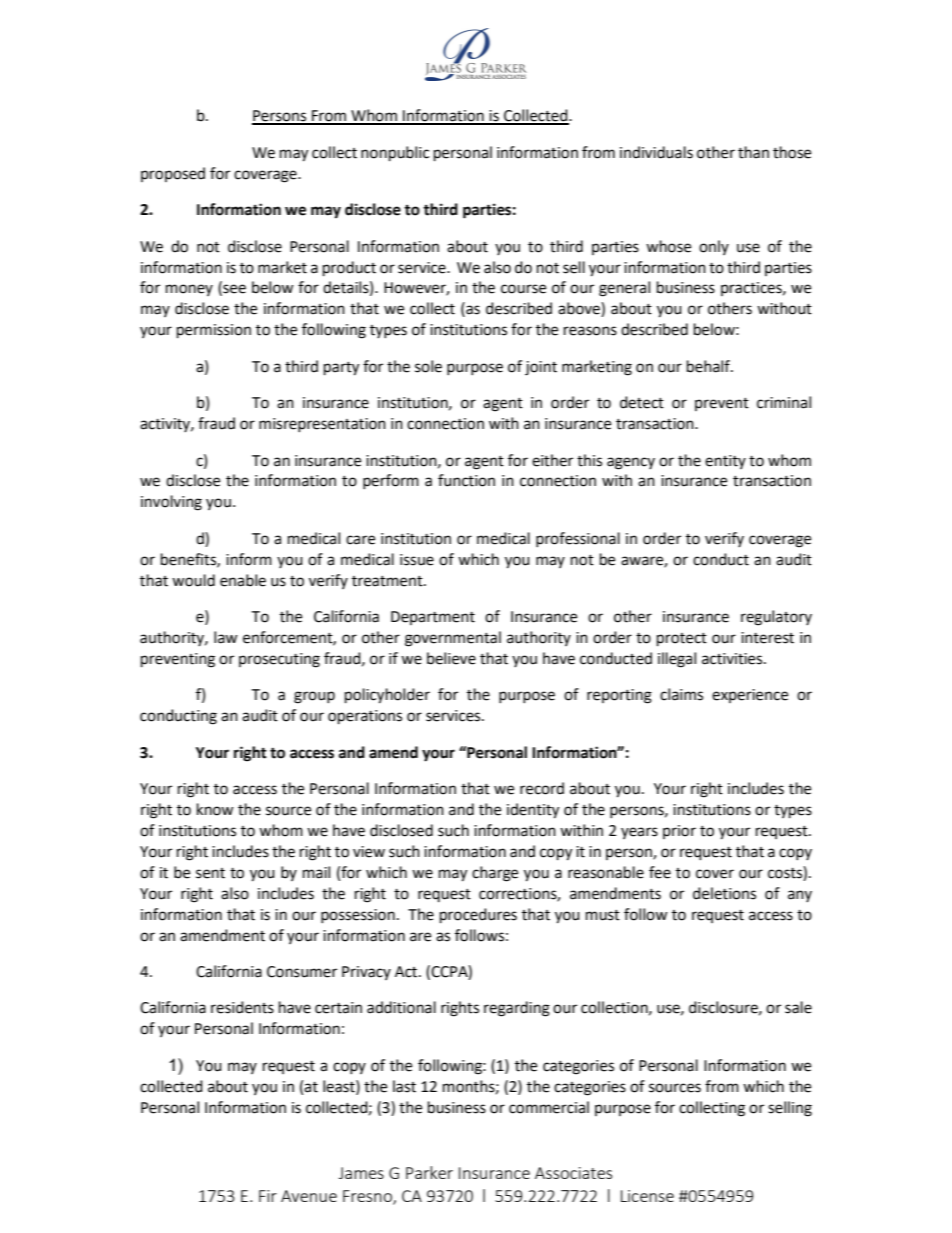 This screenshot has height=1233, width=952. I want to click on than, so click(753, 152).
